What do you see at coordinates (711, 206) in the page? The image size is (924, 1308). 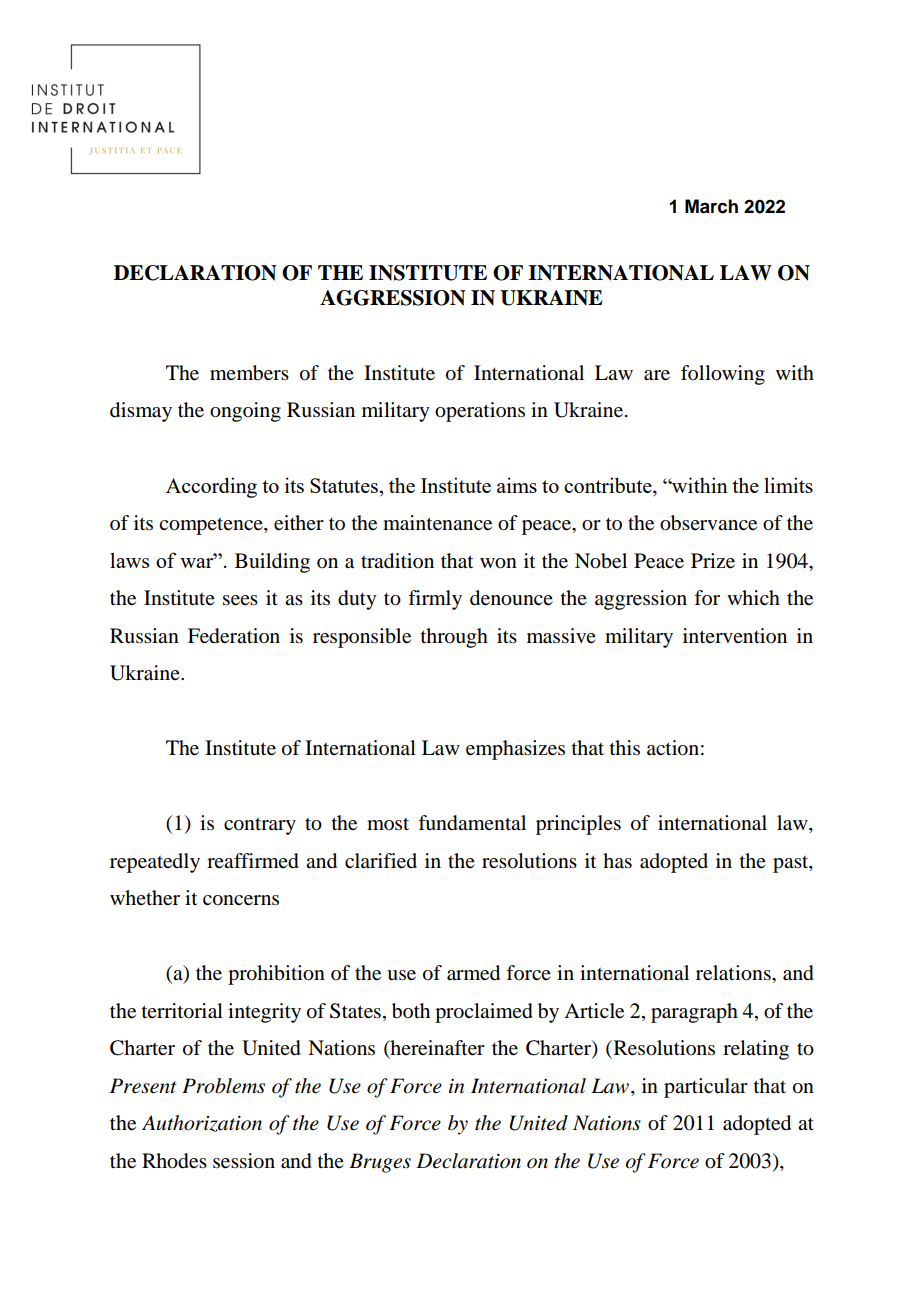 I see `March` at bounding box center [711, 206].
